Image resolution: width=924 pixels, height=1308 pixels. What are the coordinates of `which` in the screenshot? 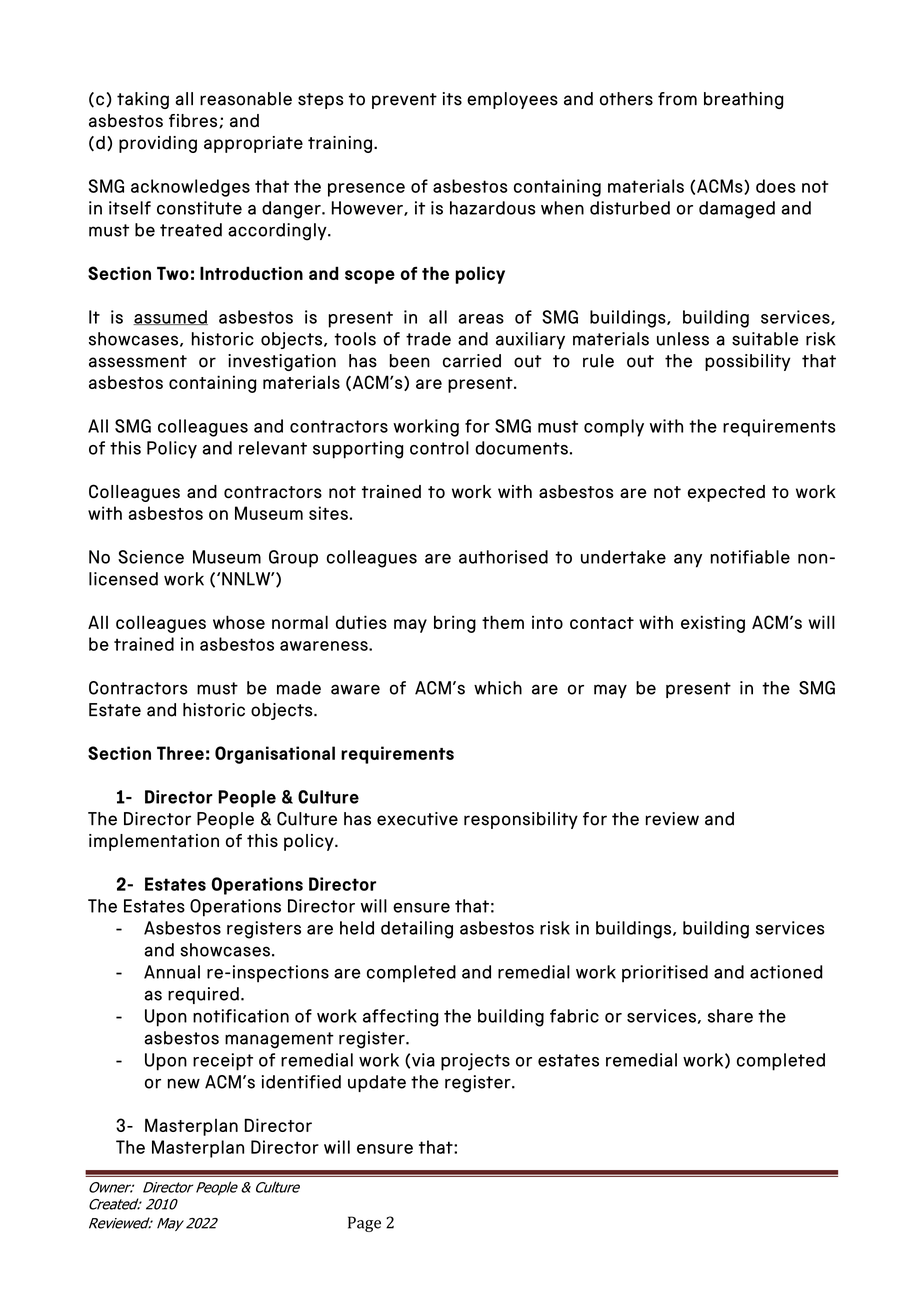 It's located at (498, 688).
